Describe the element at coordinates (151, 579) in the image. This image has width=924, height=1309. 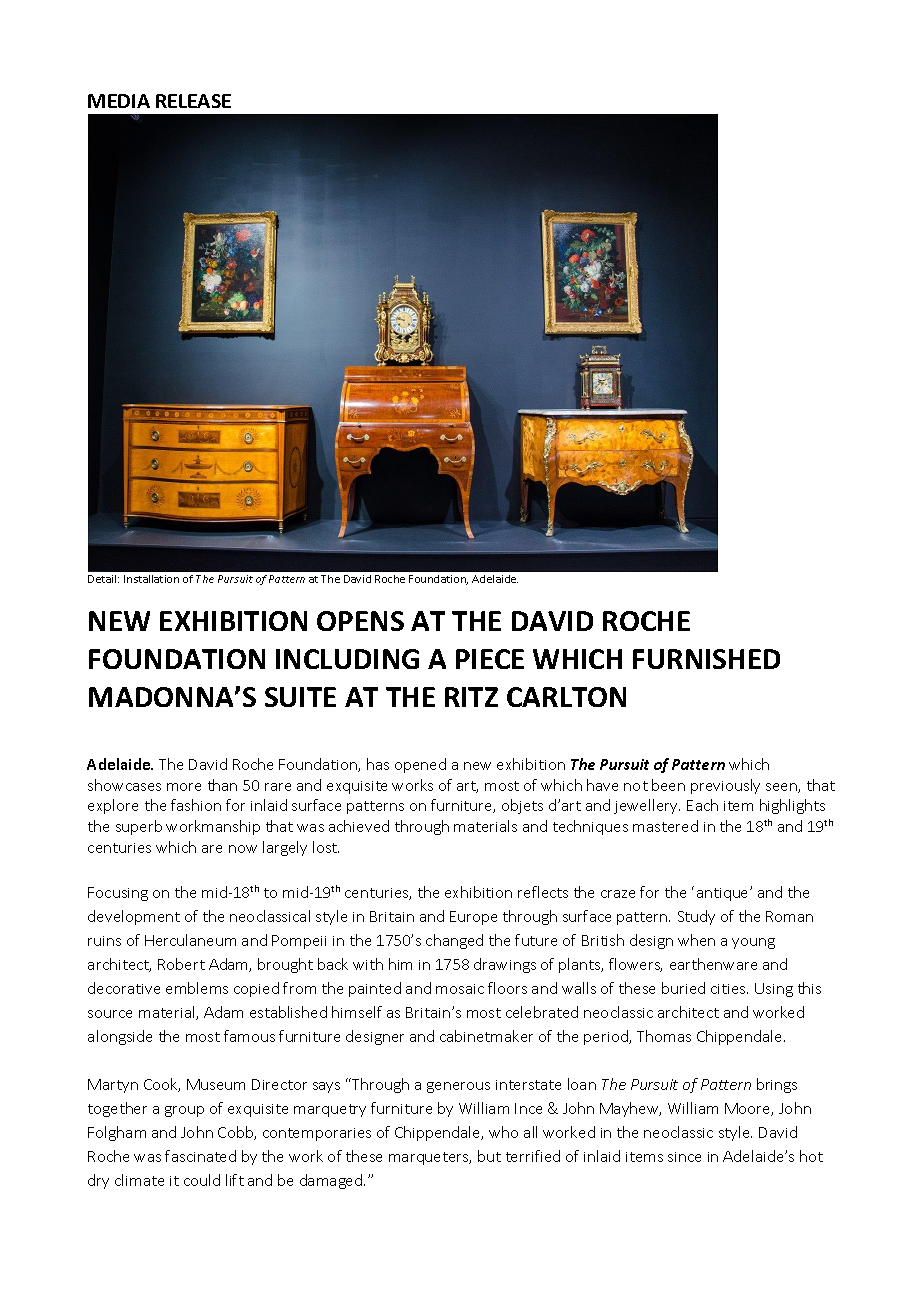
I see `Installation` at that location.
